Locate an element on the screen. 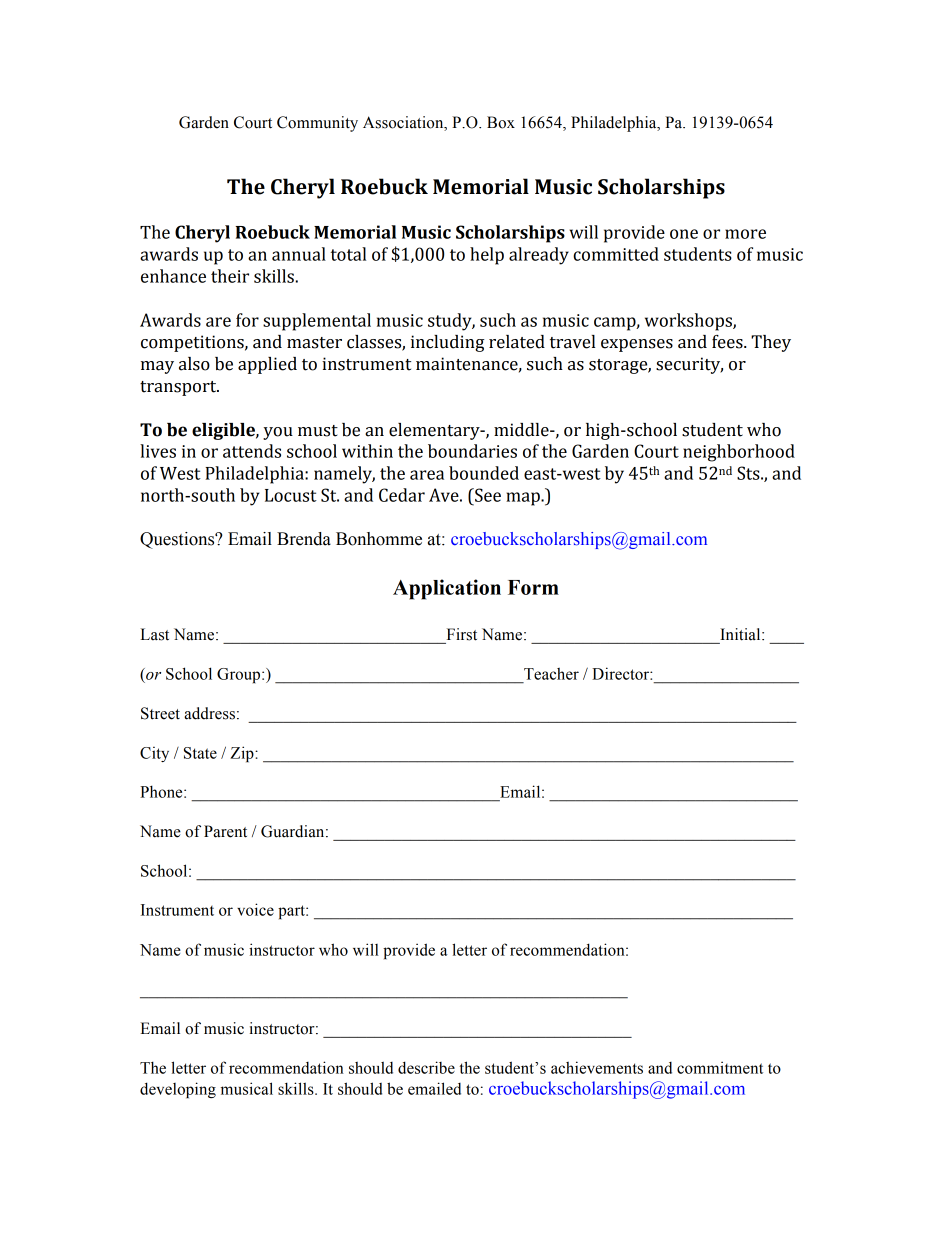 The height and width of the screenshot is (1233, 952). Box is located at coordinates (501, 122).
